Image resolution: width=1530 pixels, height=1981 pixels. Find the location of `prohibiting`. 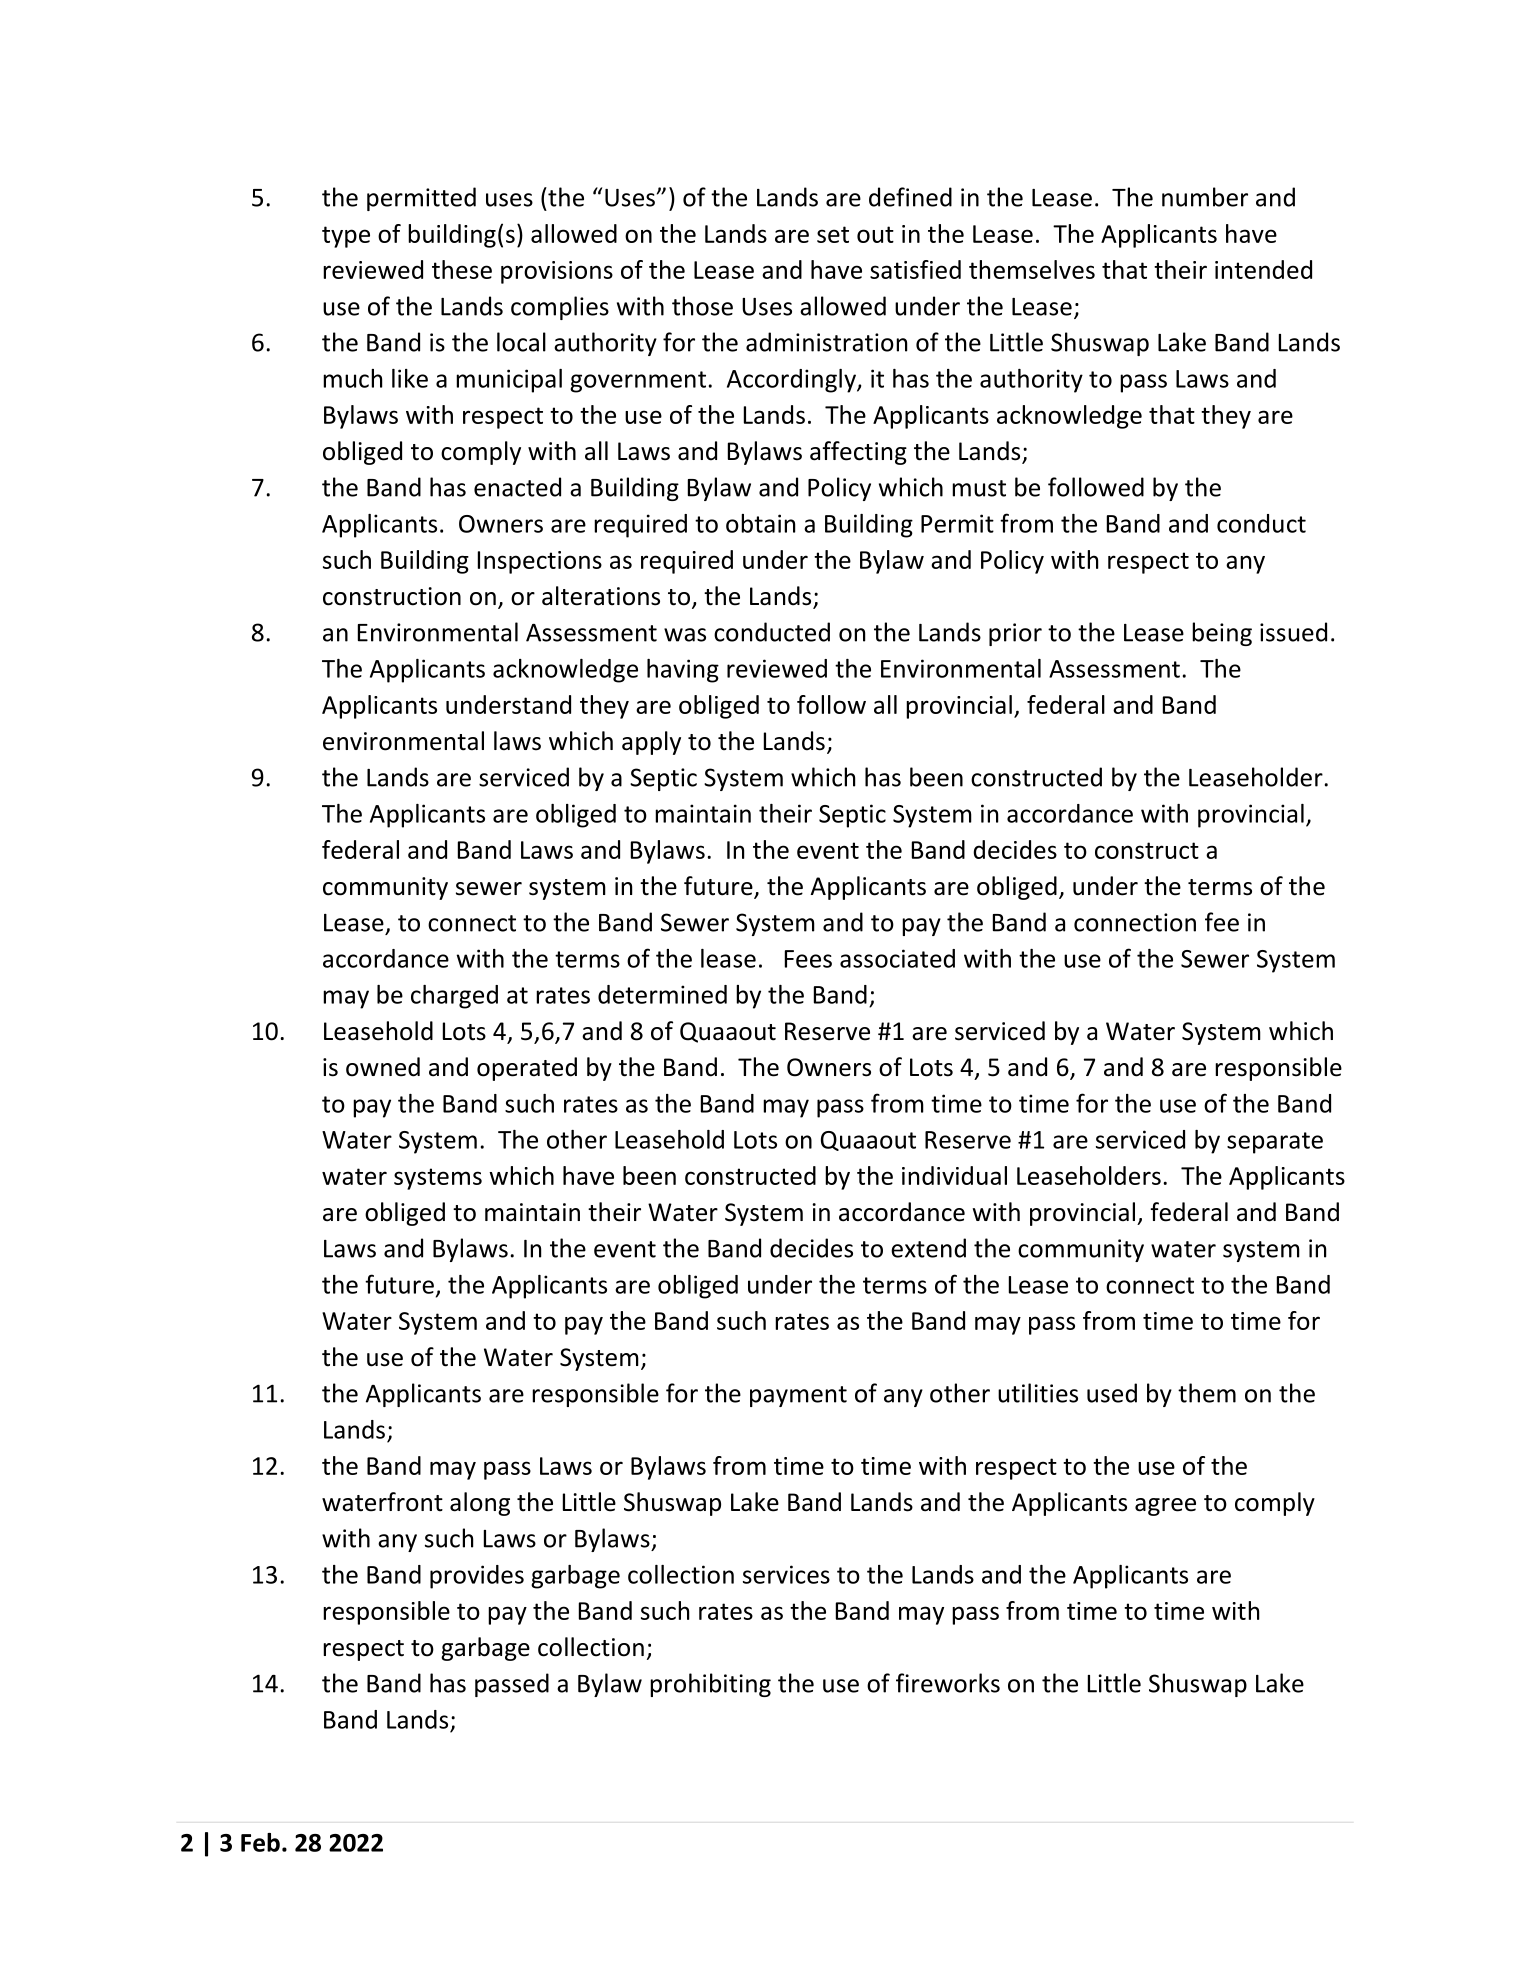

prohibiting is located at coordinates (710, 1685).
